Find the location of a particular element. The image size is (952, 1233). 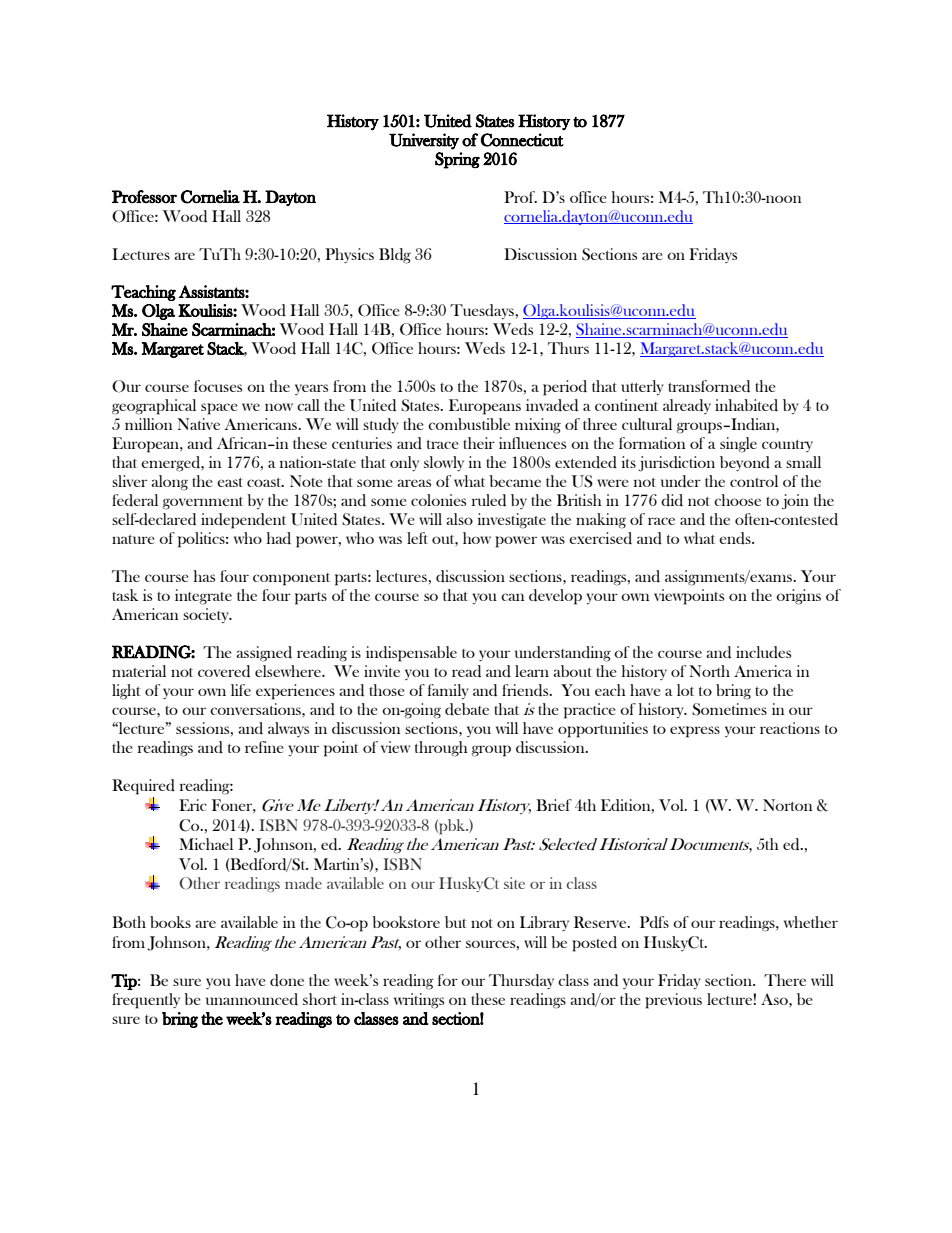

unannounced is located at coordinates (252, 999).
